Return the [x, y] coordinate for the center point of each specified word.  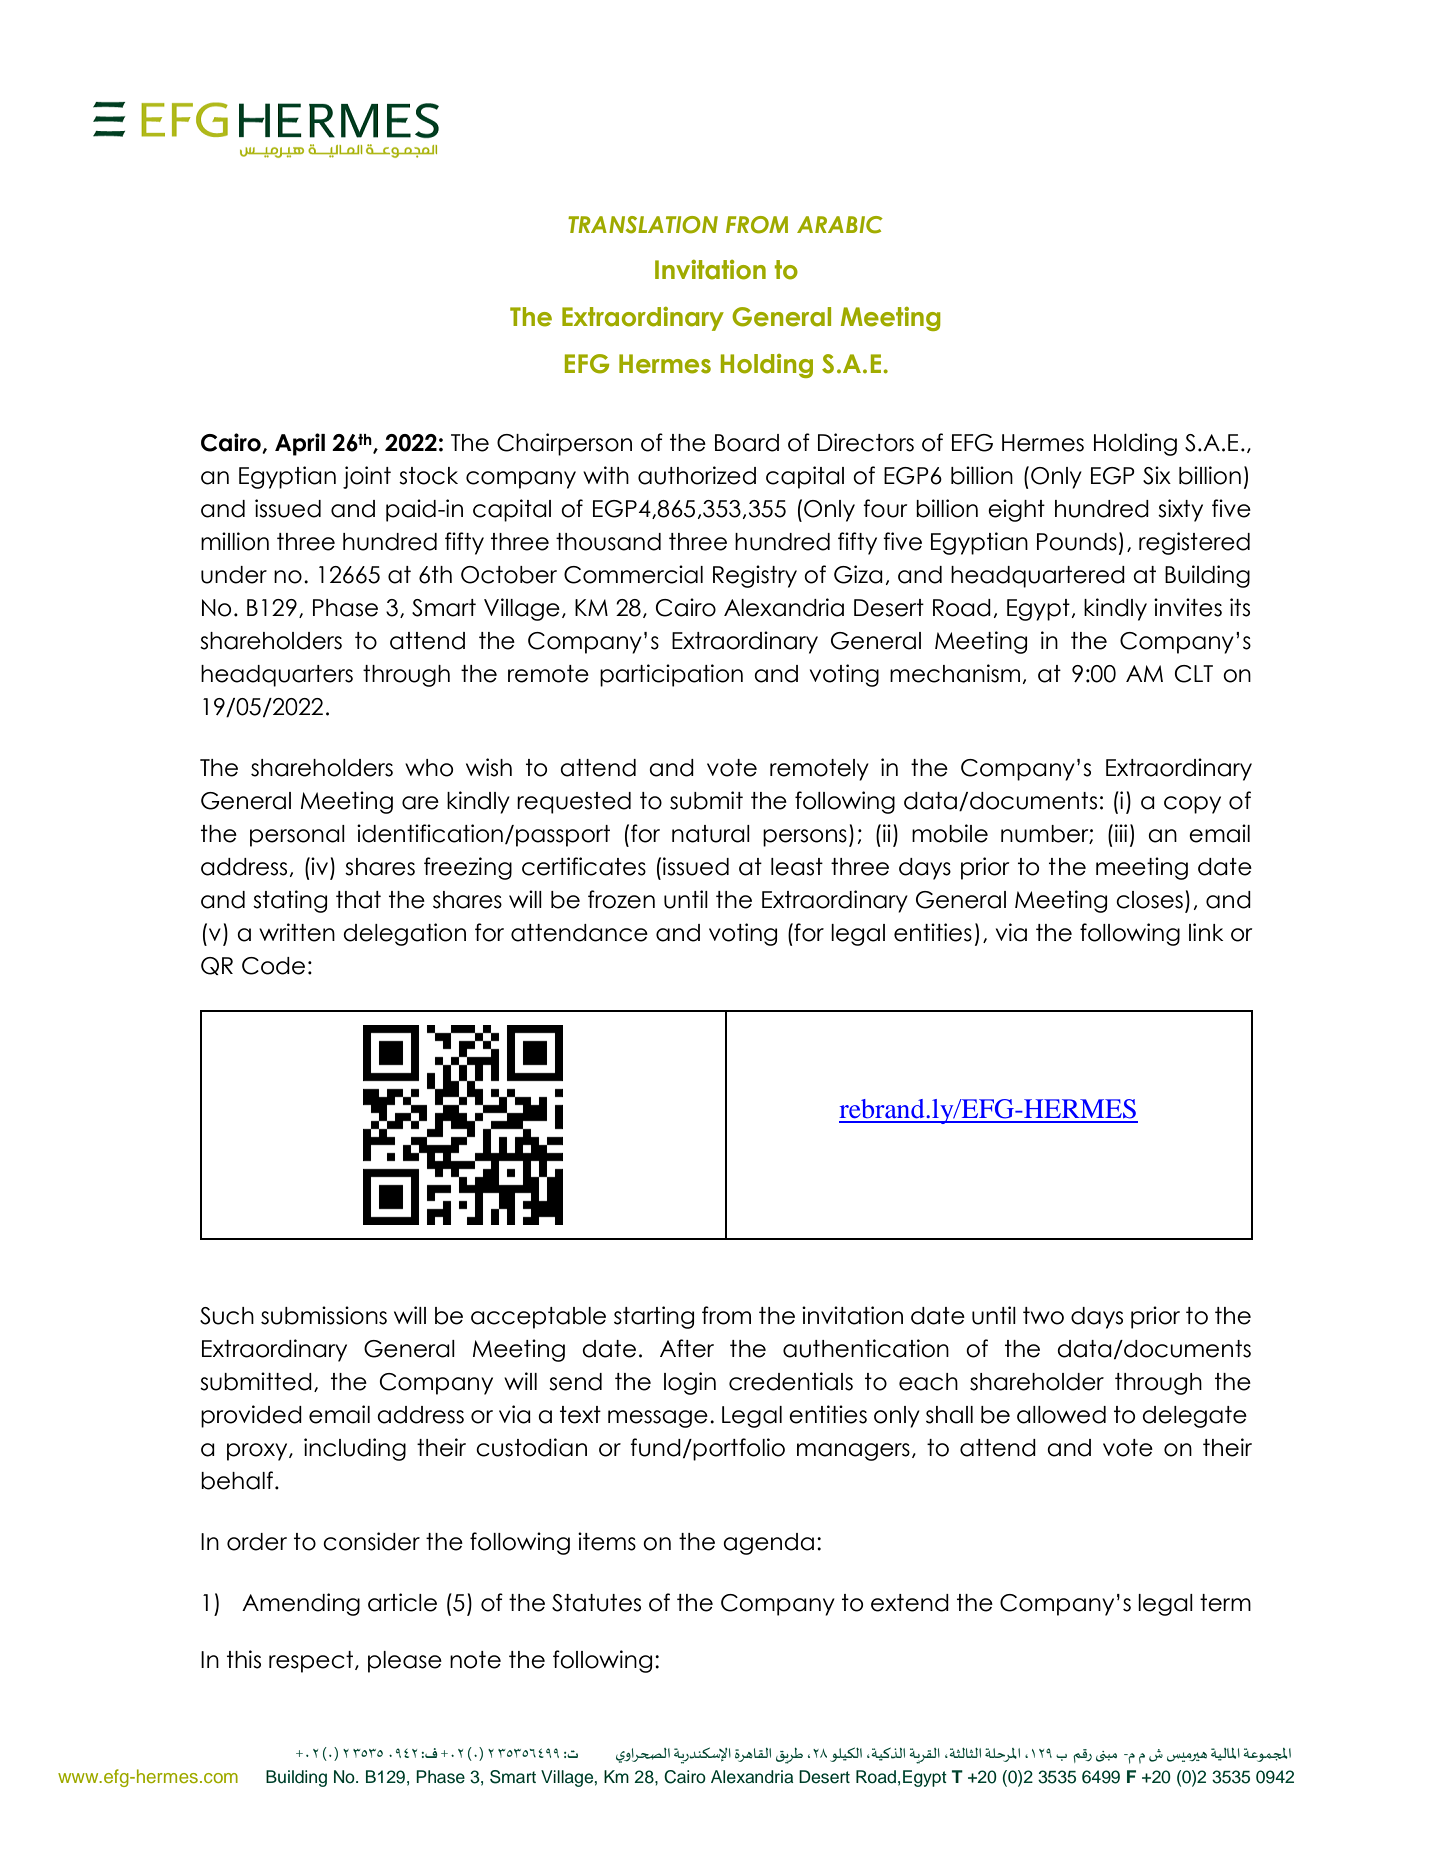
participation [671, 675]
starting [654, 1317]
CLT [1194, 674]
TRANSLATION [643, 225]
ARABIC [840, 225]
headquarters [277, 676]
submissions [324, 1315]
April [300, 444]
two [1043, 1316]
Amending [301, 1604]
